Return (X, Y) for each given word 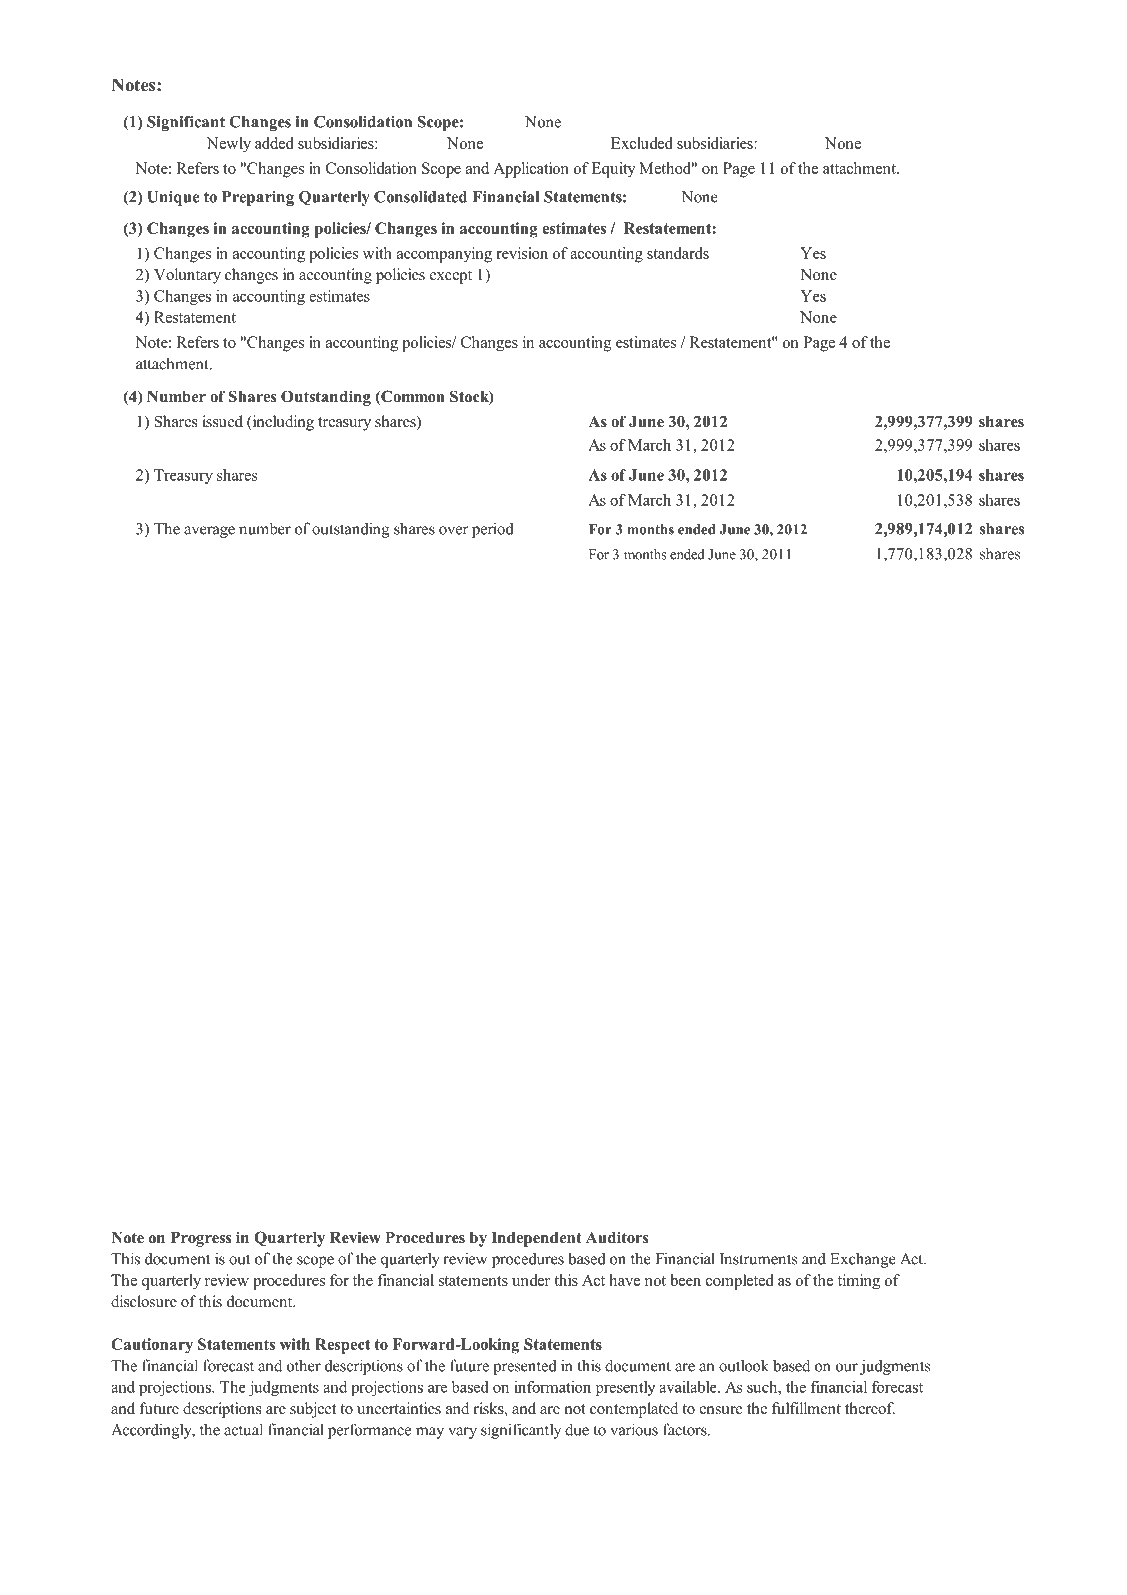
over (453, 530)
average (209, 532)
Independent (536, 1239)
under (531, 1280)
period (493, 530)
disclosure (144, 1301)
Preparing (258, 198)
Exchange (863, 1260)
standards (678, 253)
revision (522, 253)
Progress (201, 1239)
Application (531, 170)
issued (222, 421)
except (451, 277)
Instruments (758, 1259)
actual (243, 1429)
